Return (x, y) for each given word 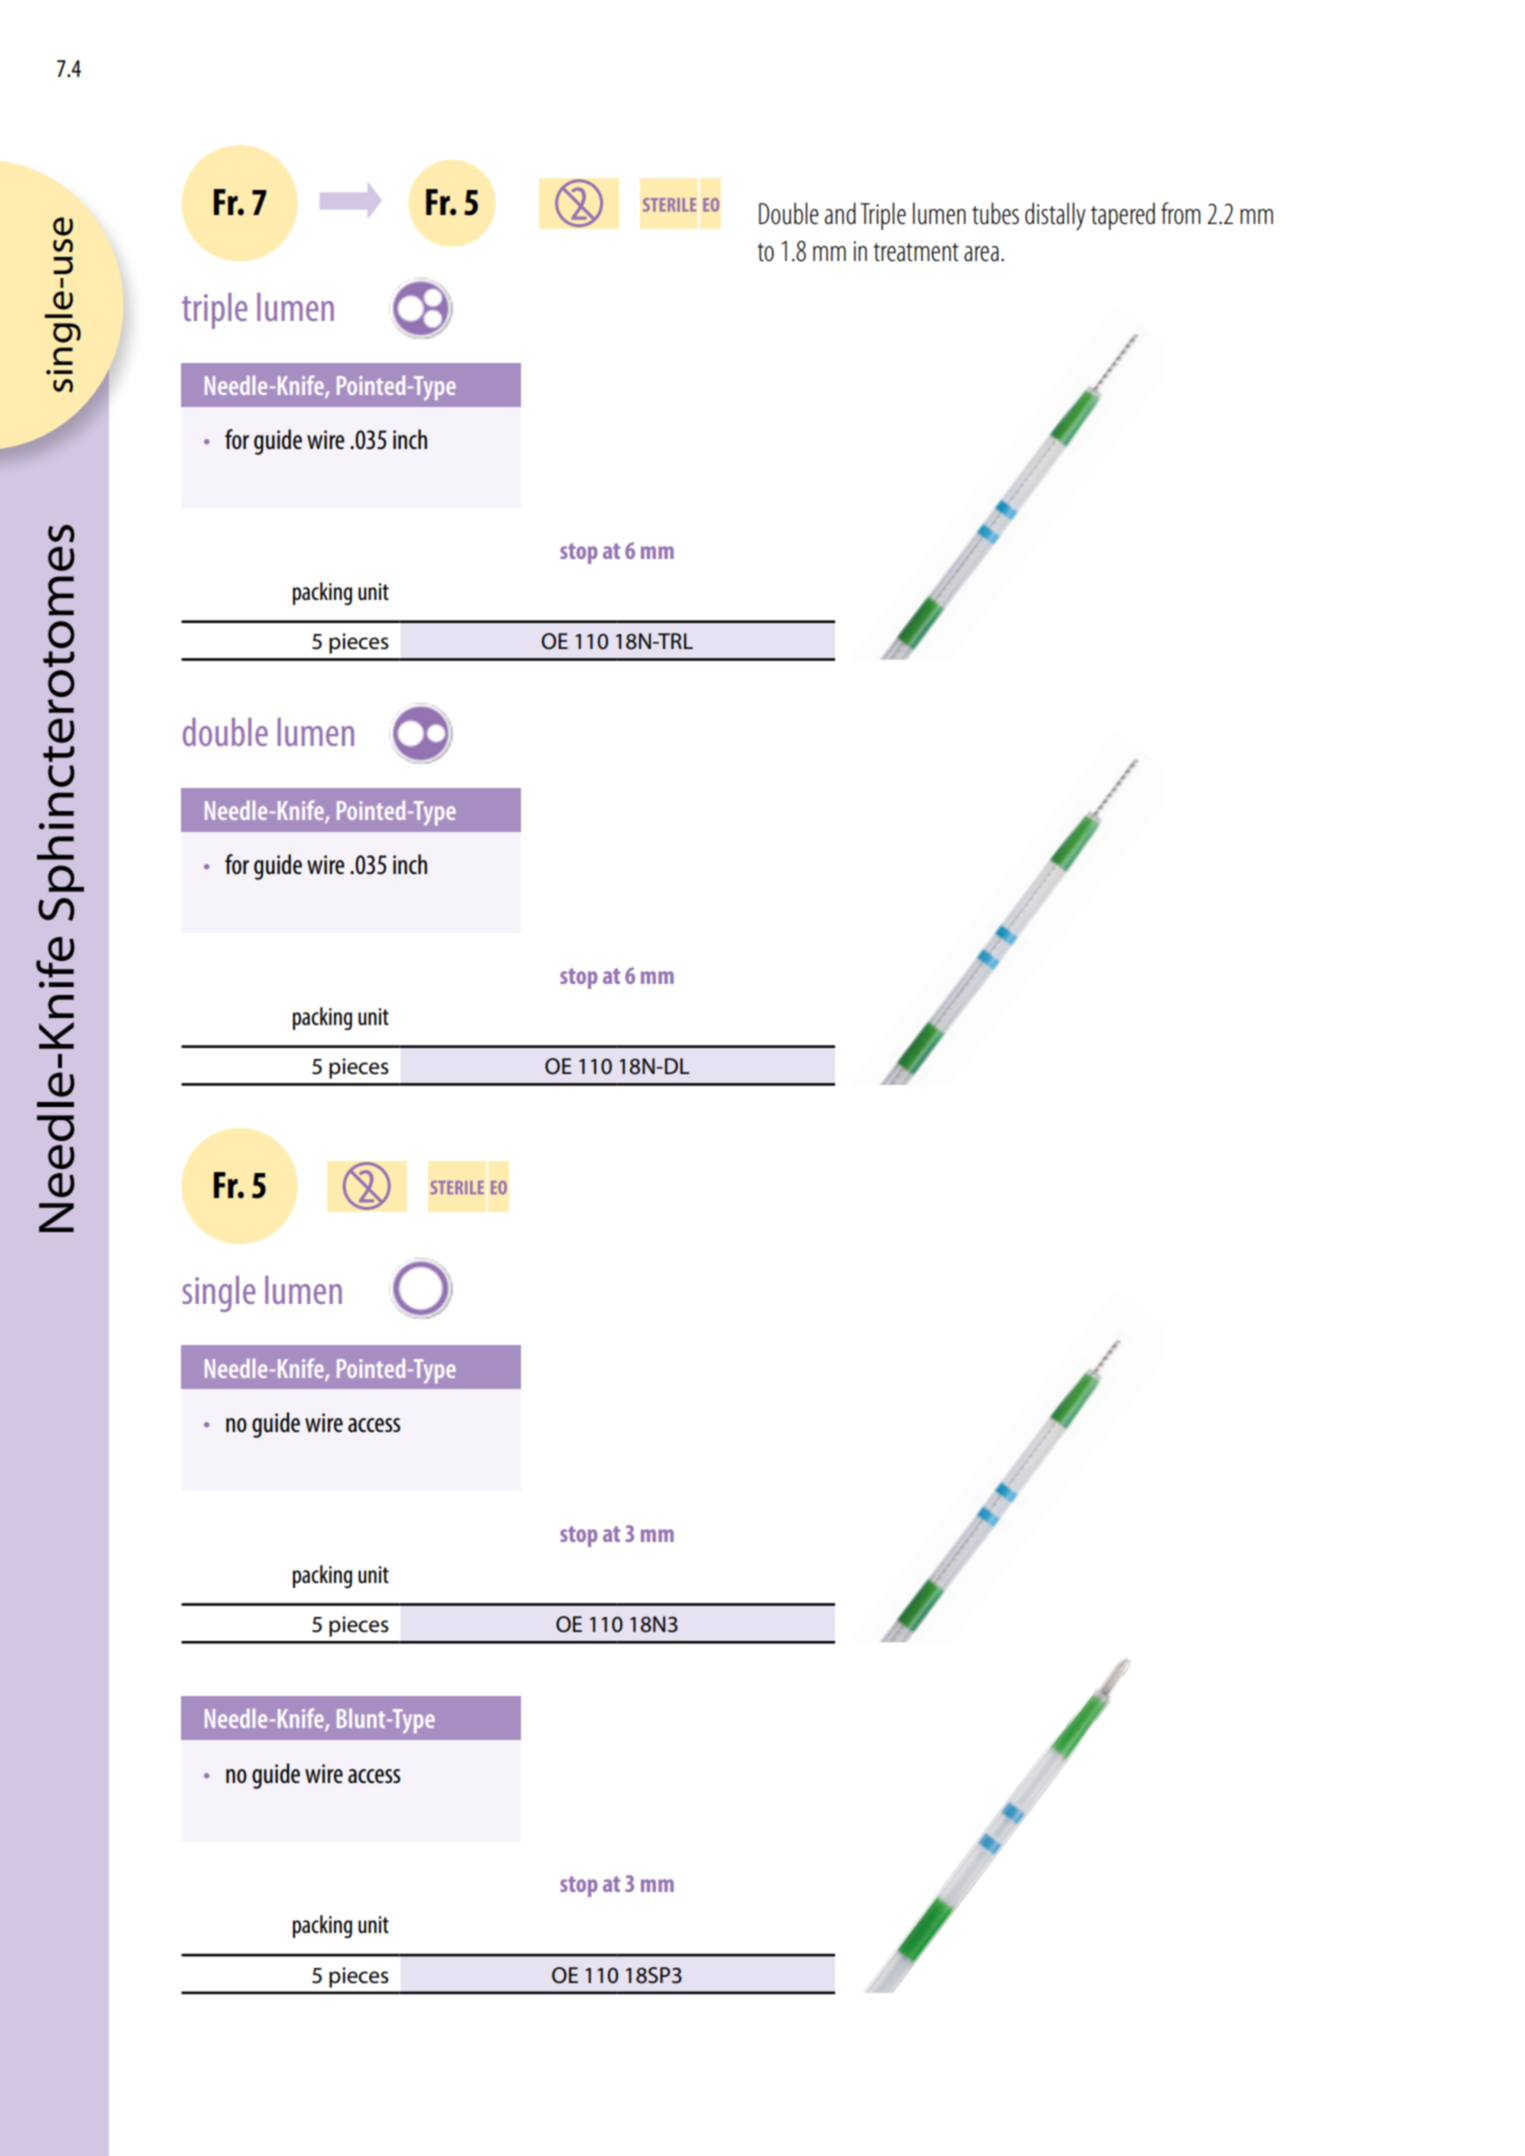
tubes (995, 213)
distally (1055, 216)
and (840, 213)
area (981, 254)
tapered (1123, 216)
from (1181, 213)
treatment (916, 252)
